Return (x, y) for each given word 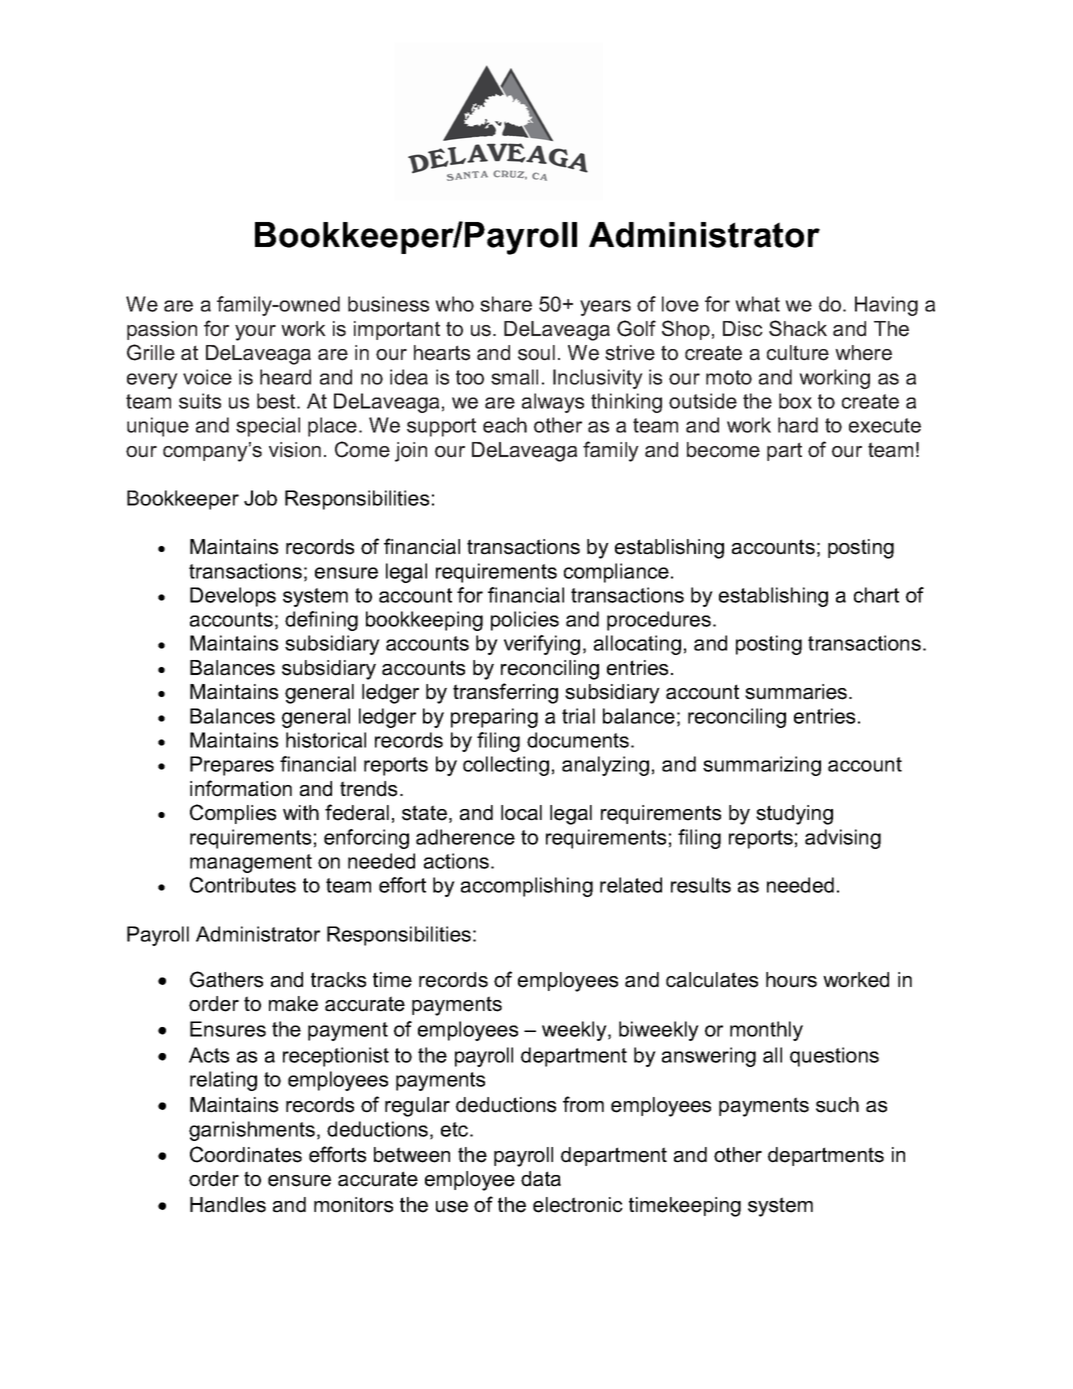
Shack (798, 328)
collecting (506, 766)
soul (536, 353)
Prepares (232, 766)
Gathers (226, 979)
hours (791, 980)
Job (260, 498)
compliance (616, 573)
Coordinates (246, 1154)
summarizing (762, 766)
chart (876, 595)
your (255, 333)
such (837, 1105)
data (541, 1179)
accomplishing (527, 887)
